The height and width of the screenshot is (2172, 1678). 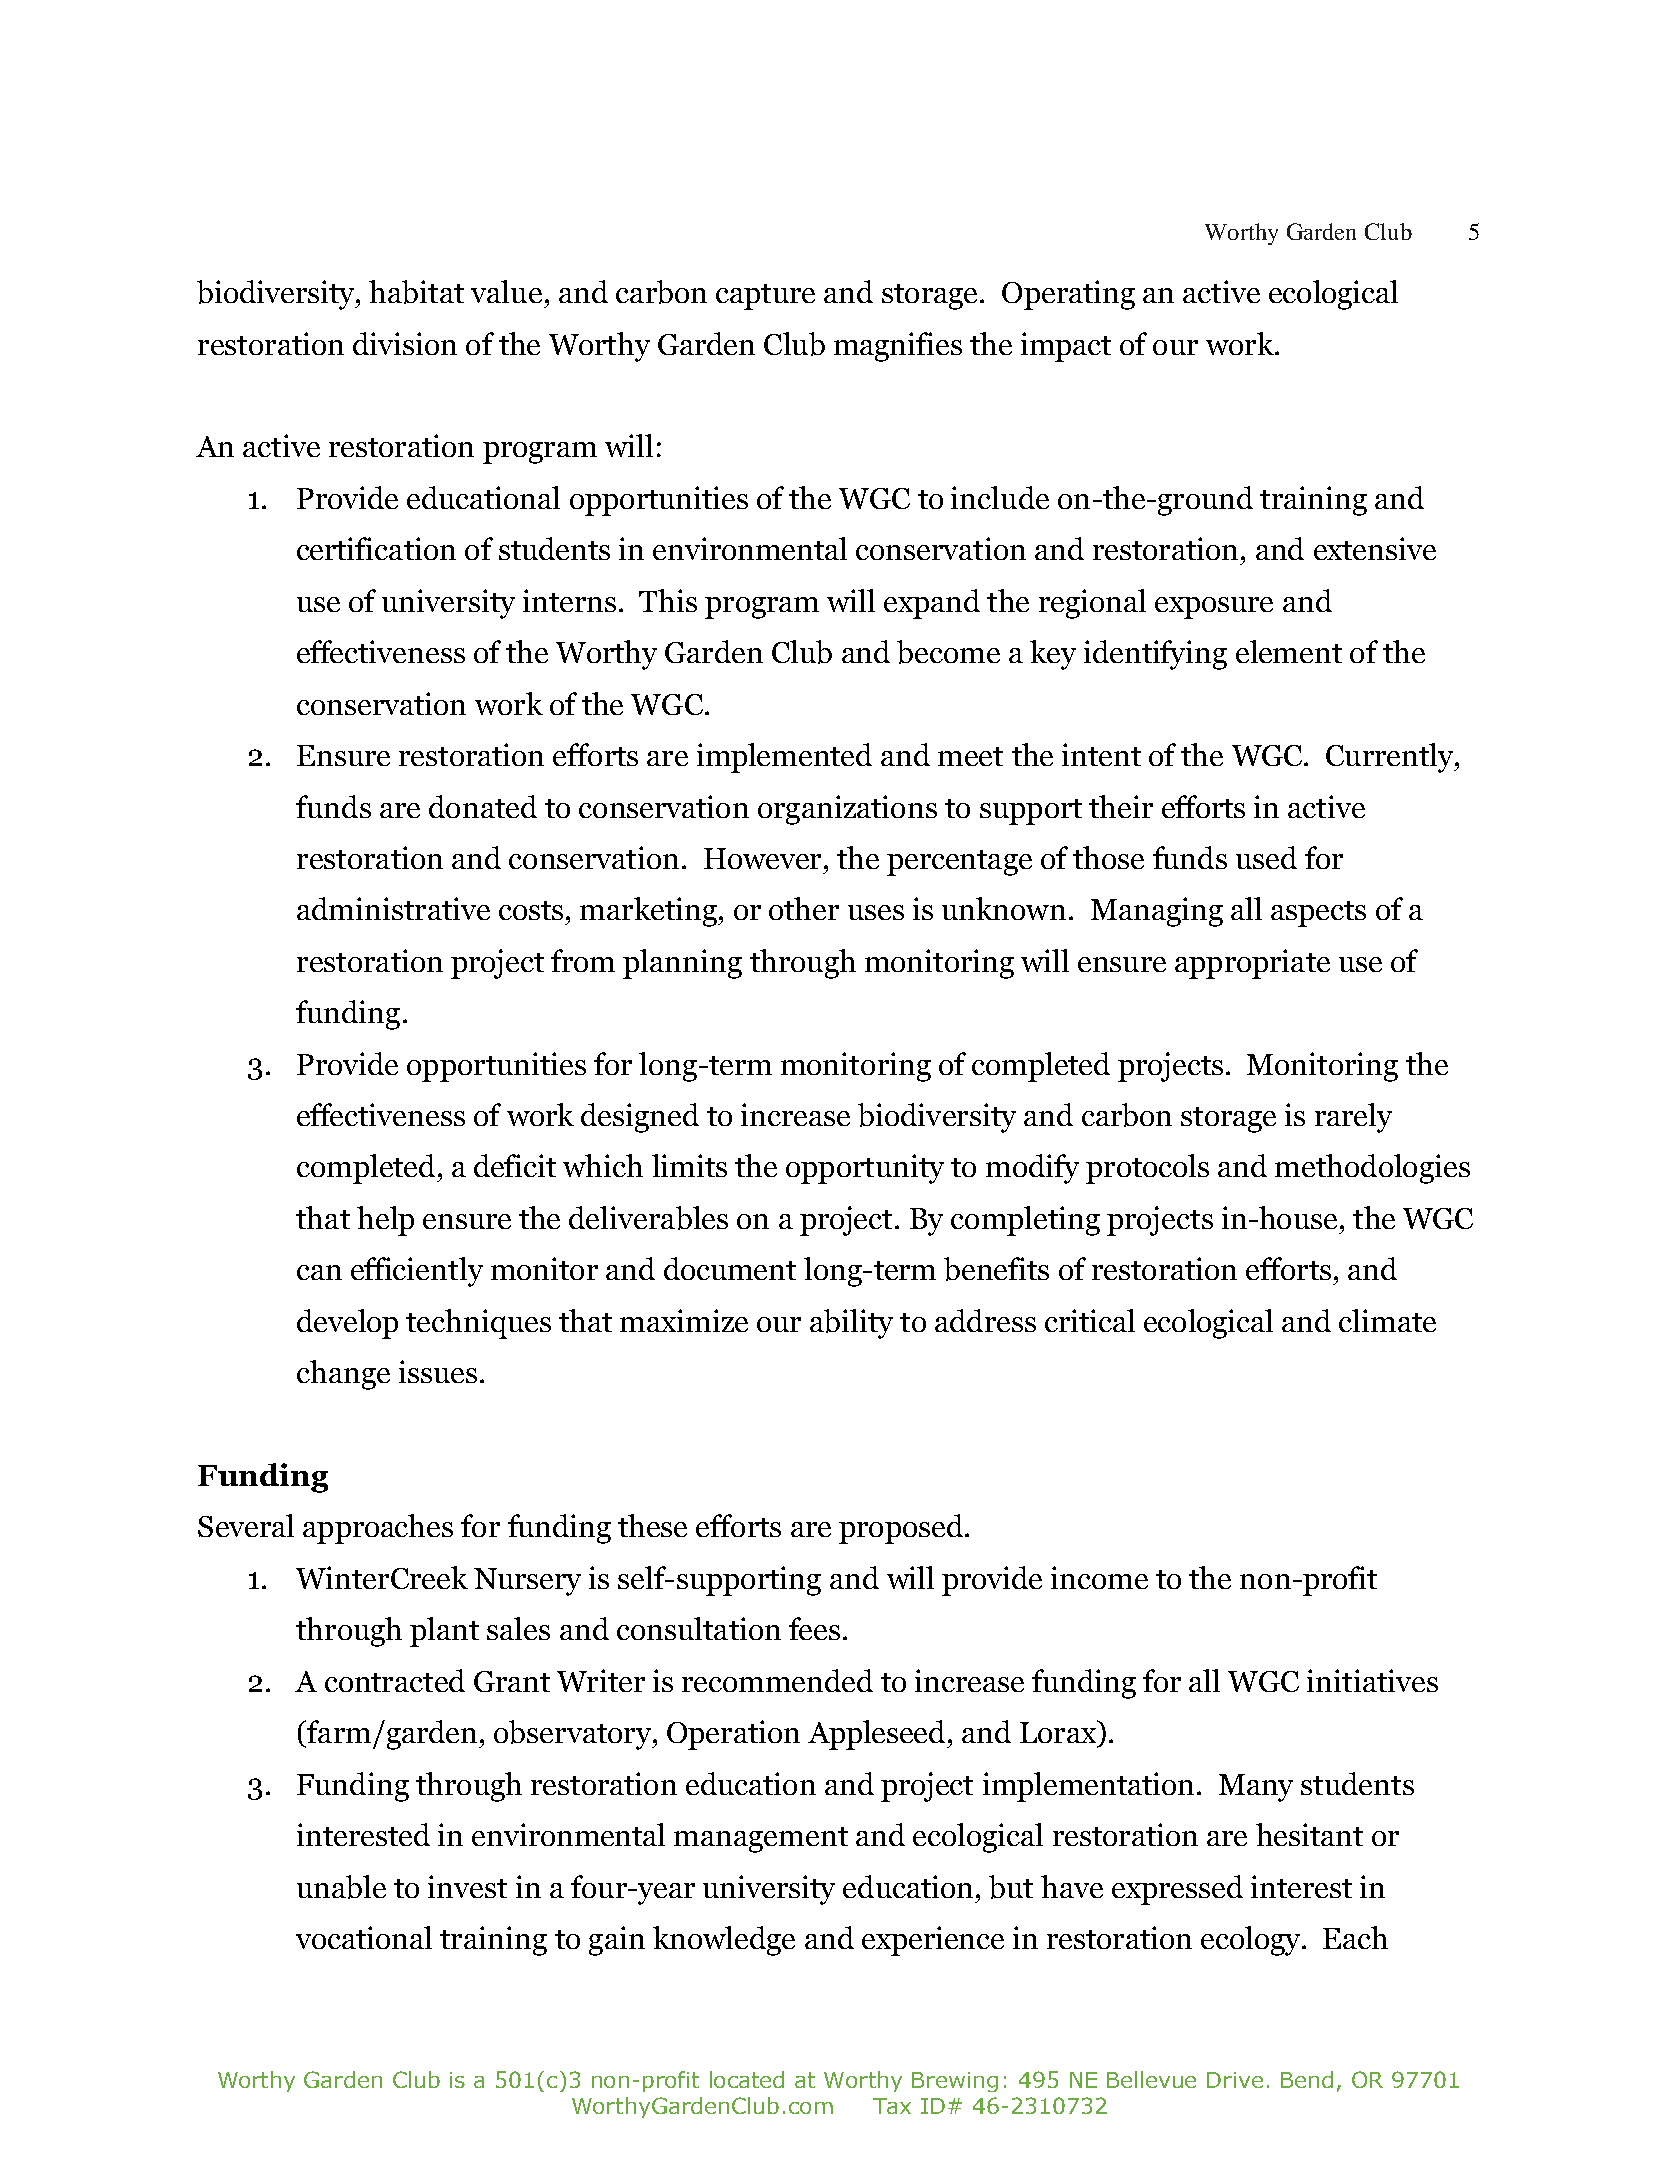 What do you see at coordinates (1147, 1169) in the screenshot?
I see `protocols` at bounding box center [1147, 1169].
